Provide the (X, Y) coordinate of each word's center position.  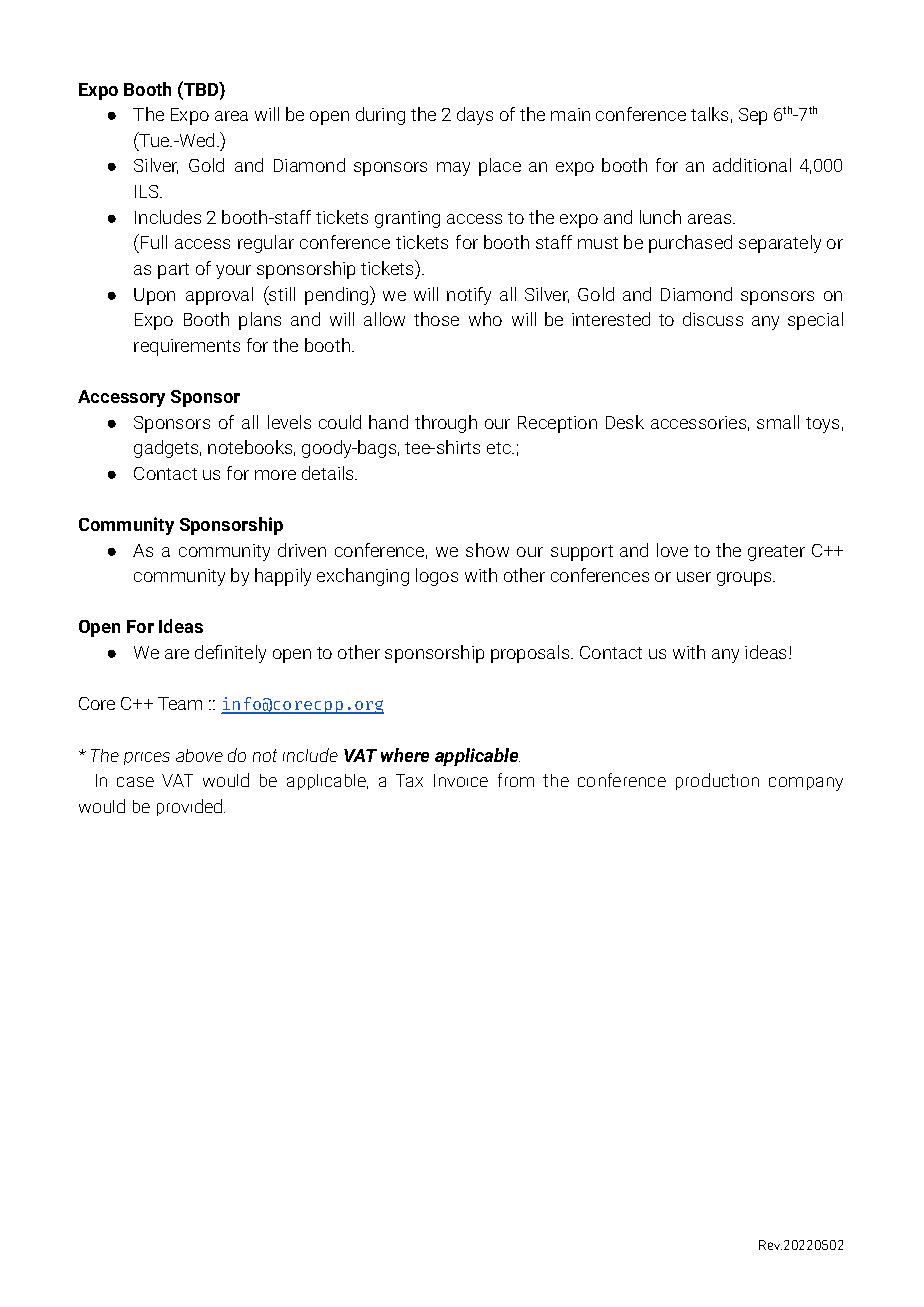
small (778, 422)
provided (191, 807)
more (275, 475)
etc (500, 448)
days (475, 116)
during (380, 116)
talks (709, 114)
